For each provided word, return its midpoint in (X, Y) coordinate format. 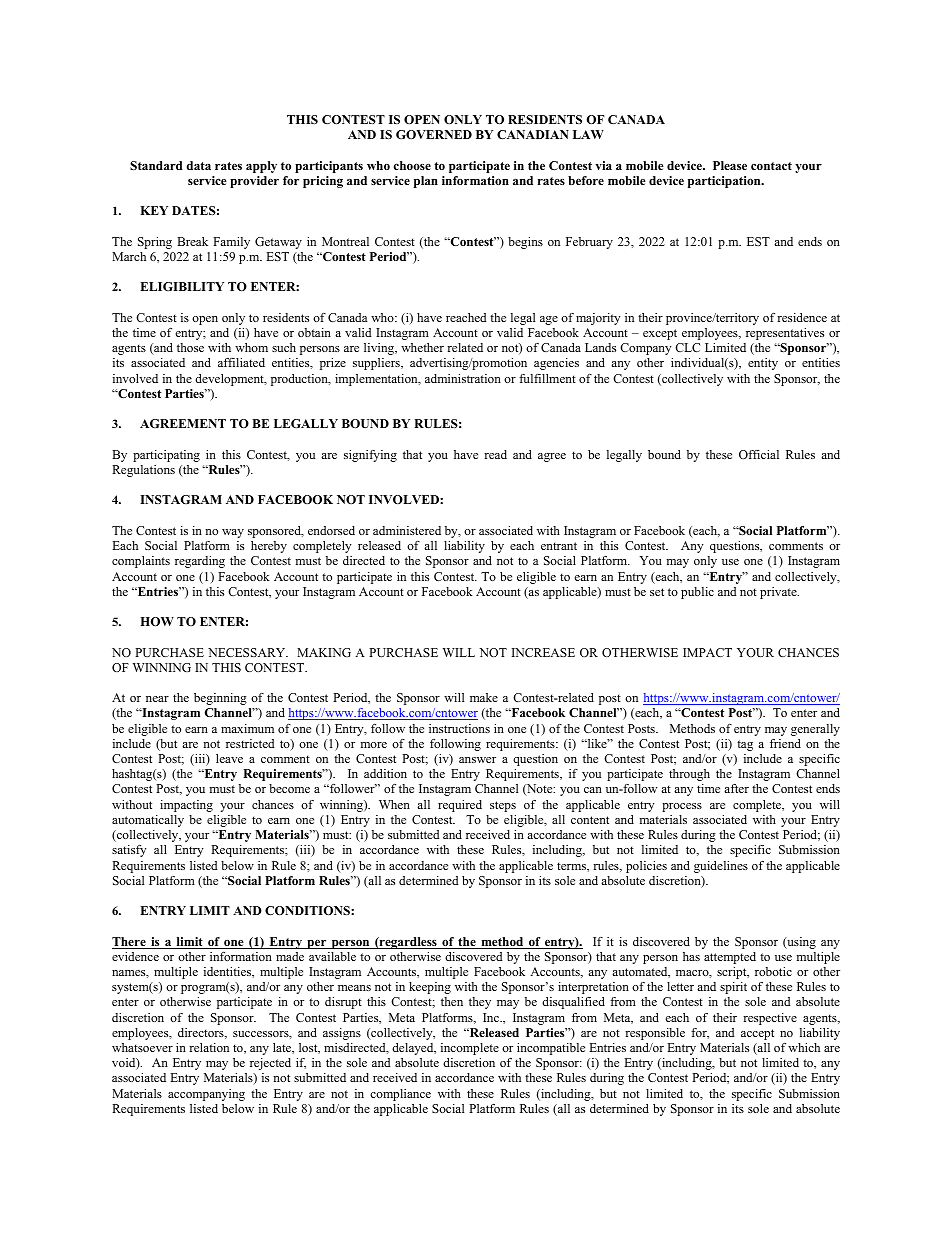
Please (730, 165)
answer (477, 760)
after (736, 788)
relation (209, 1047)
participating (166, 456)
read (495, 454)
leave (229, 758)
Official (759, 454)
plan (426, 182)
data (199, 165)
